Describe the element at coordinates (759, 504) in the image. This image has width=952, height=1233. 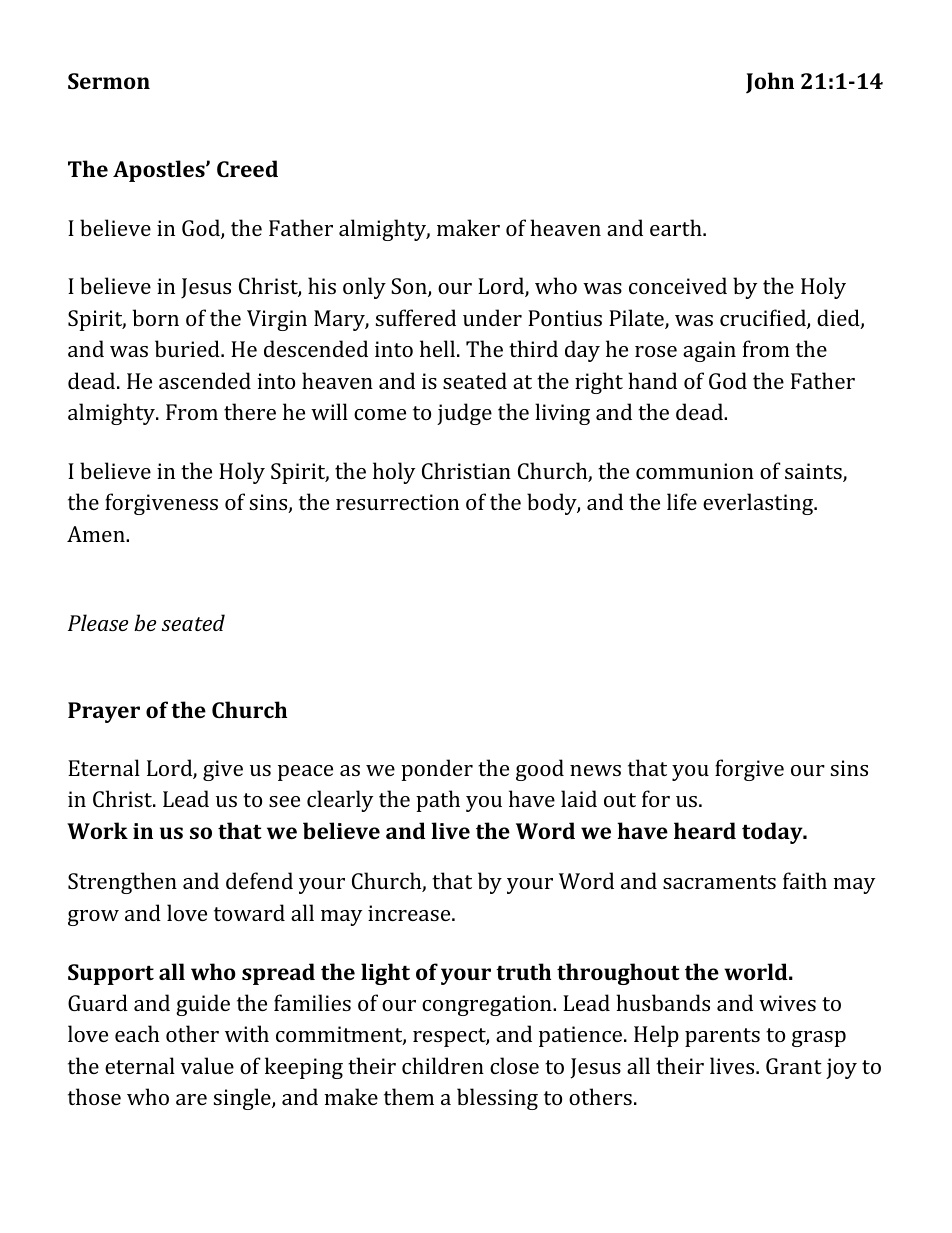
I see `everlasting` at that location.
